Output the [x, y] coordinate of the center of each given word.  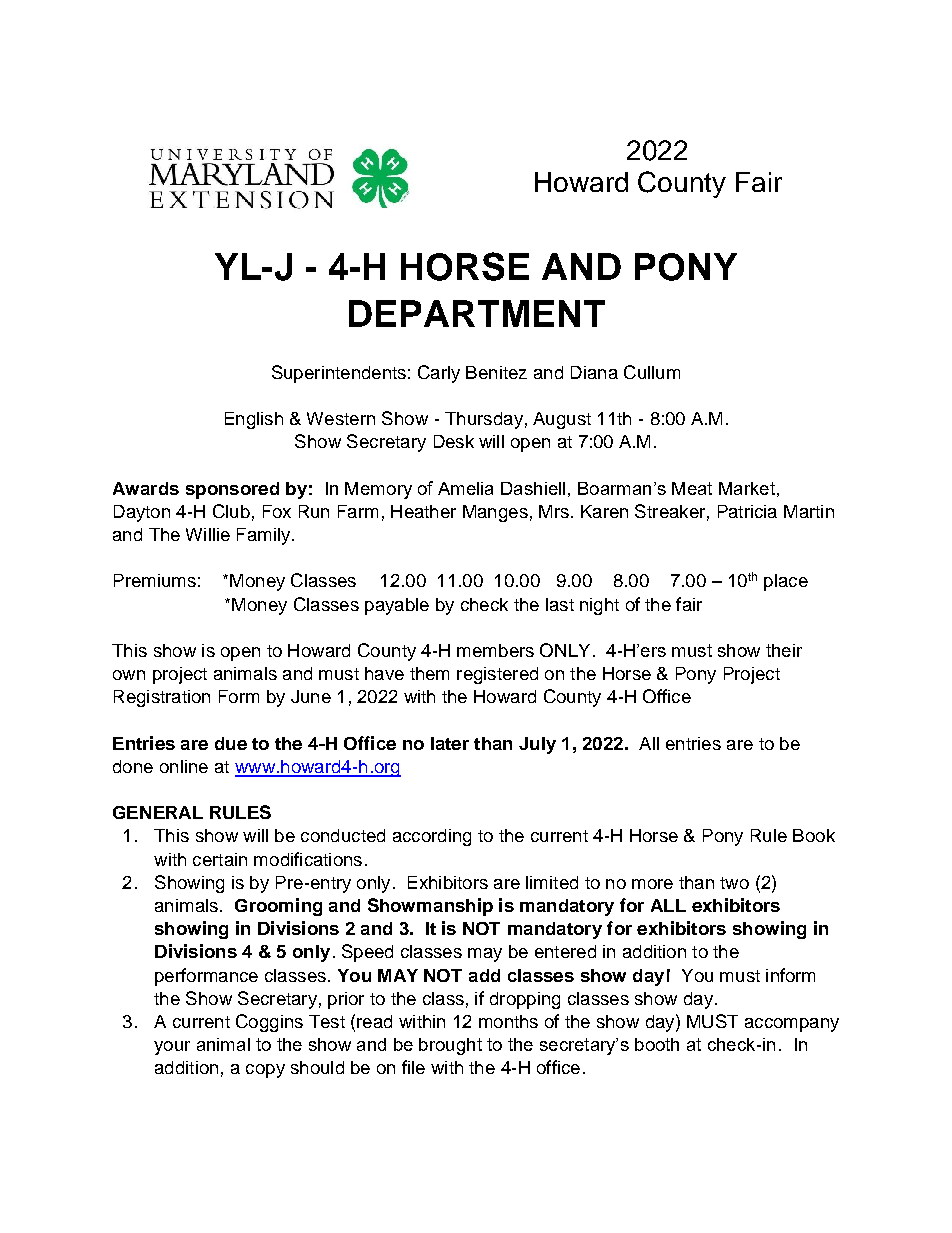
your [172, 1048]
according [432, 837]
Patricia [747, 511]
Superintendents [339, 374]
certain [220, 859]
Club [231, 511]
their [784, 650]
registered [497, 675]
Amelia [465, 488]
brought [450, 1046]
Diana [594, 372]
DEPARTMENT [477, 313]
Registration [162, 698]
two [734, 883]
